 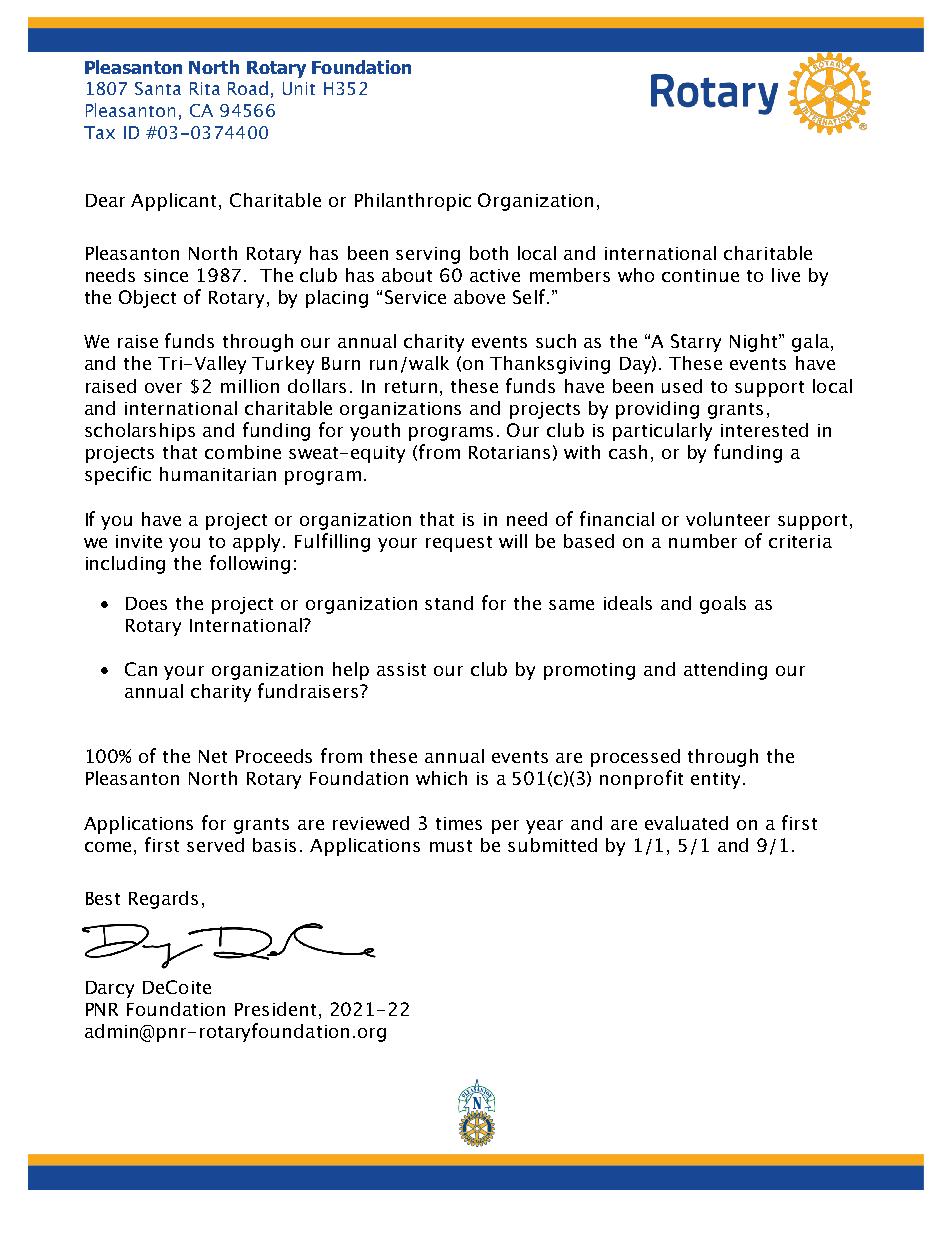 I want to click on evaluated, so click(x=686, y=823).
